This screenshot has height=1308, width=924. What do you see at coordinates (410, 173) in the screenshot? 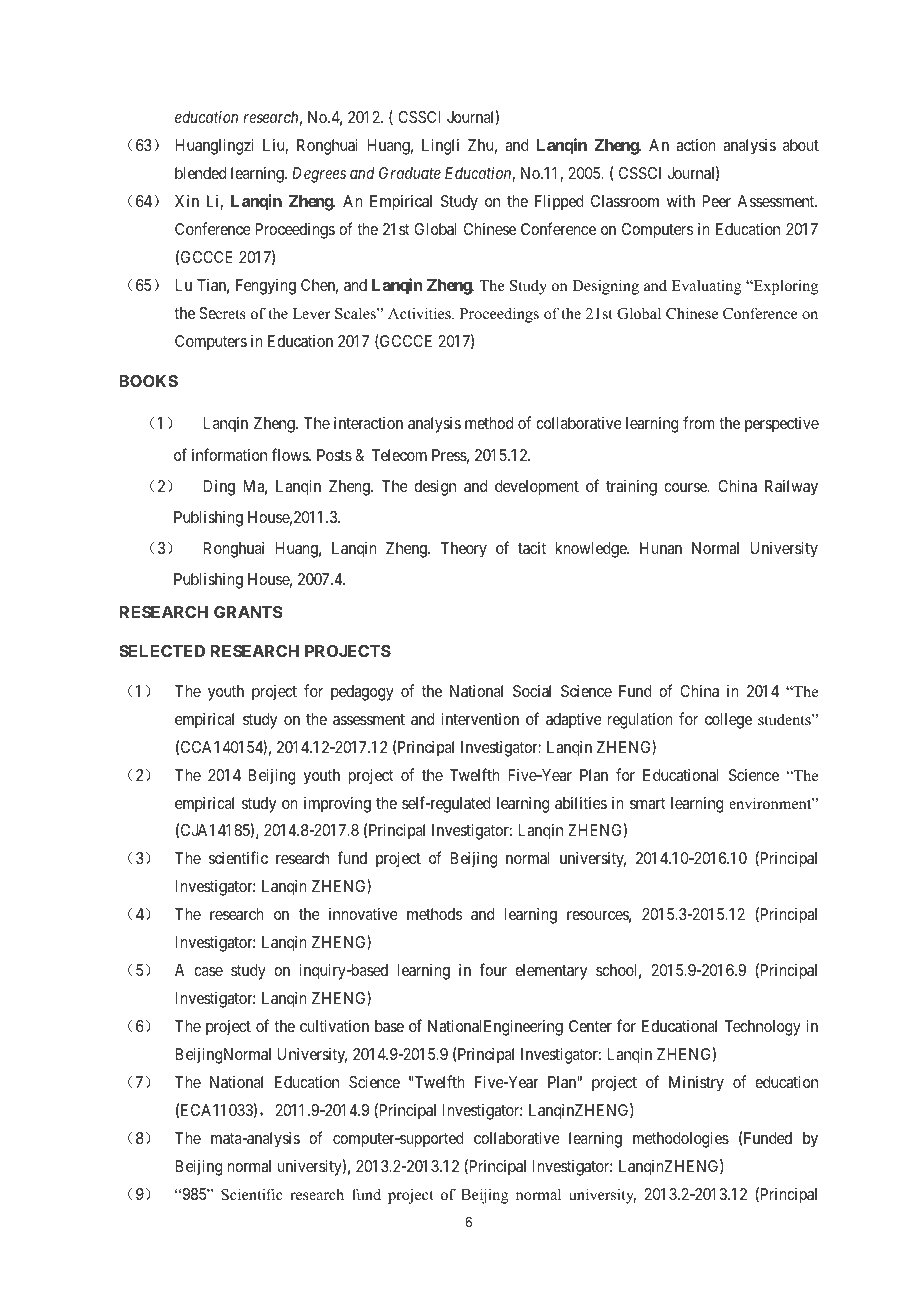
I see `Graduate` at bounding box center [410, 173].
